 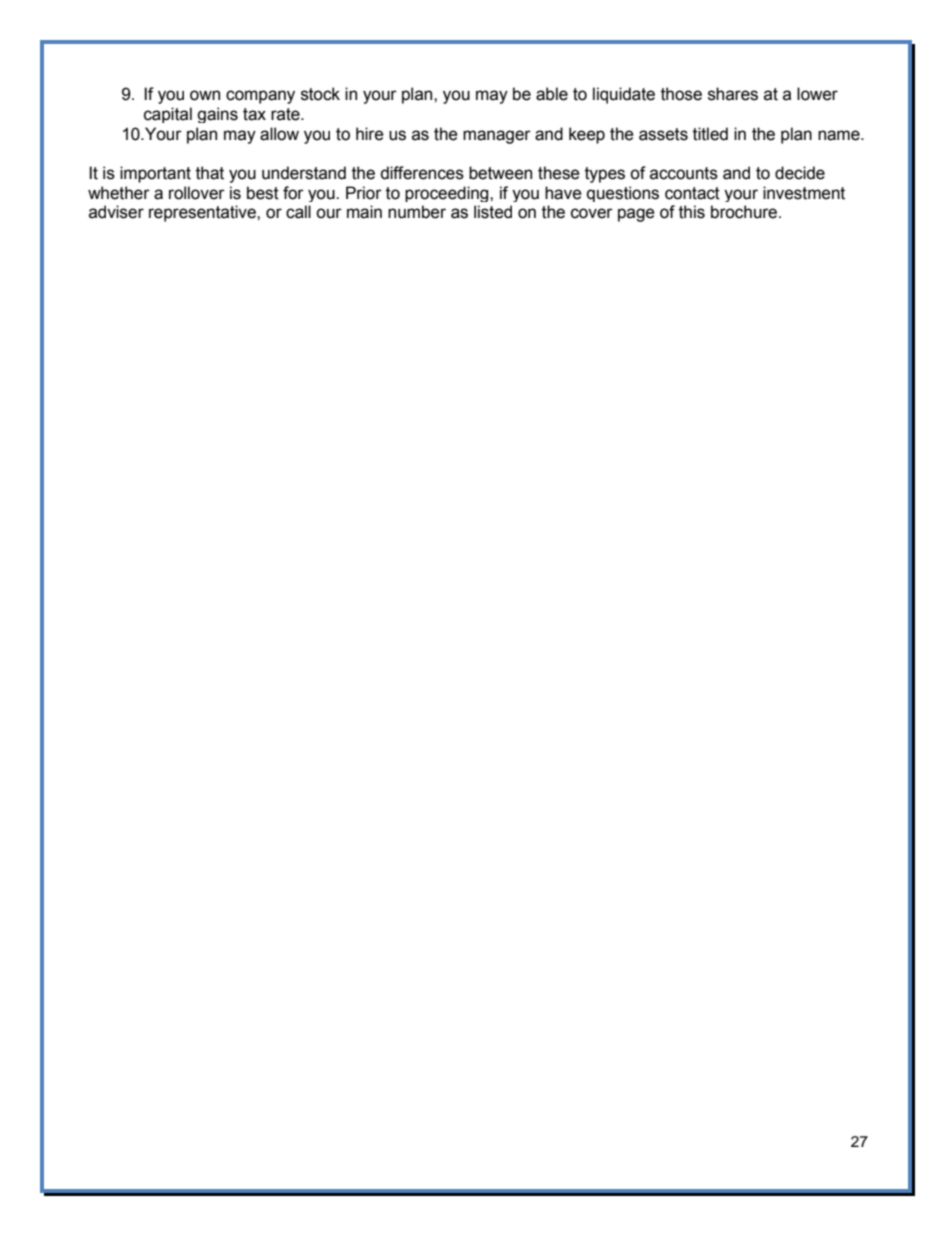 What do you see at coordinates (210, 173) in the screenshot?
I see `that` at bounding box center [210, 173].
